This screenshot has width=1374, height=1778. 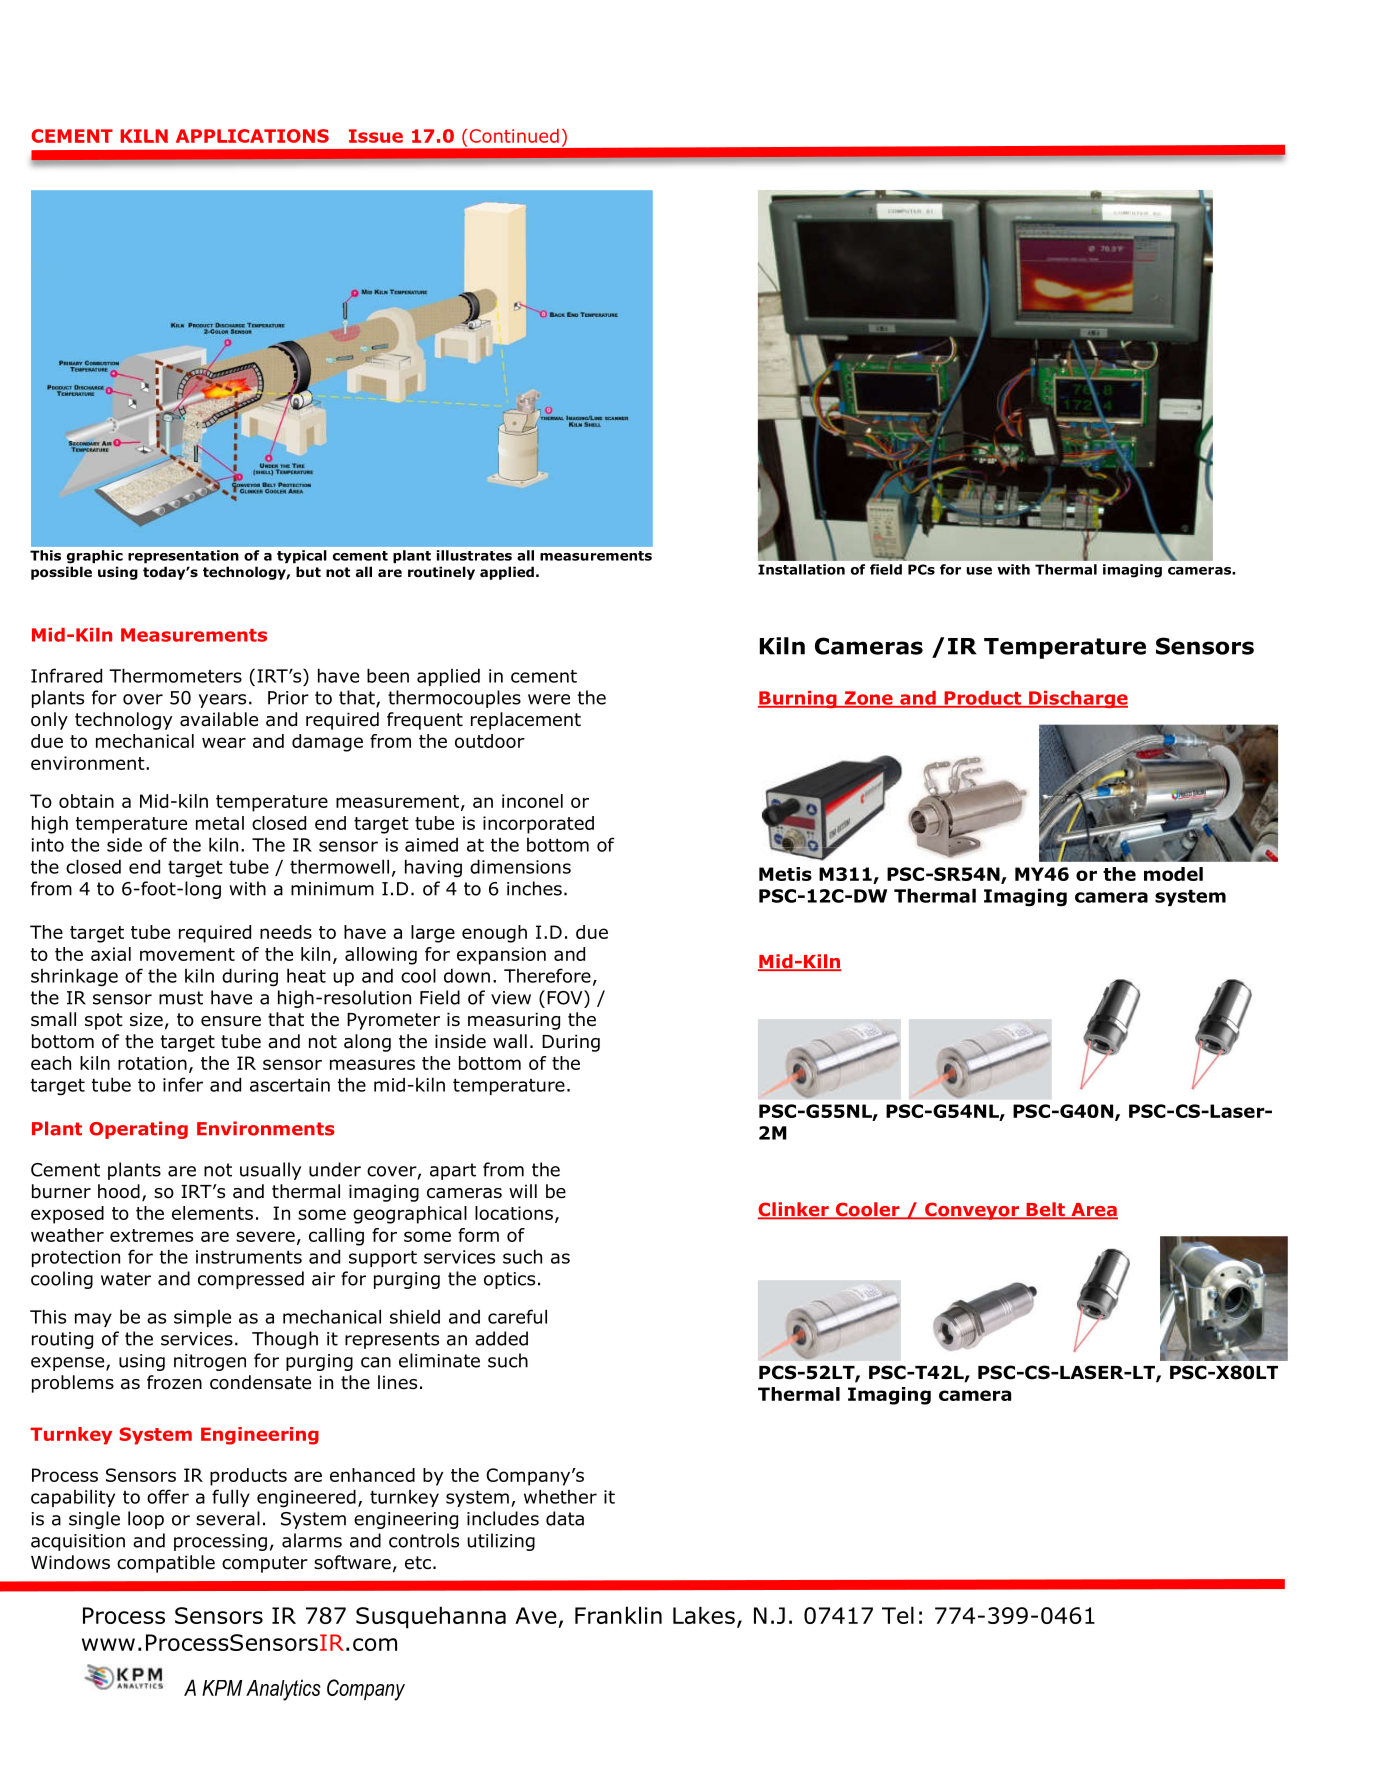 I want to click on model, so click(x=1173, y=874).
